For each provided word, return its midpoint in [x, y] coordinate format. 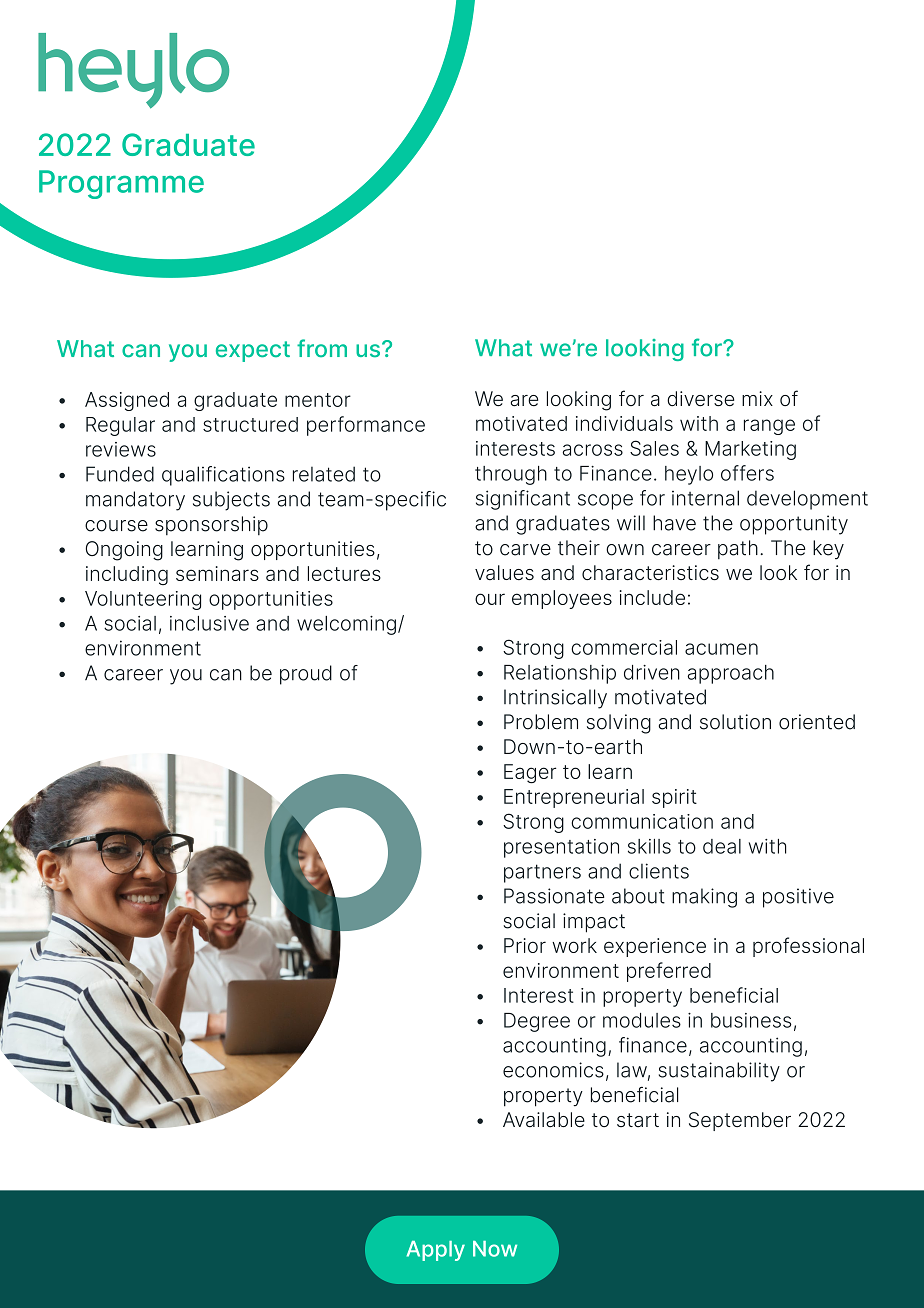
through [511, 475]
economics [553, 1070]
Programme [121, 184]
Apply [436, 1251]
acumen [721, 649]
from [322, 348]
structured [250, 424]
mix [757, 398]
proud [306, 675]
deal [722, 846]
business [751, 1020]
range [769, 427]
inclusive [209, 623]
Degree [537, 1022]
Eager [530, 774]
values [504, 573]
